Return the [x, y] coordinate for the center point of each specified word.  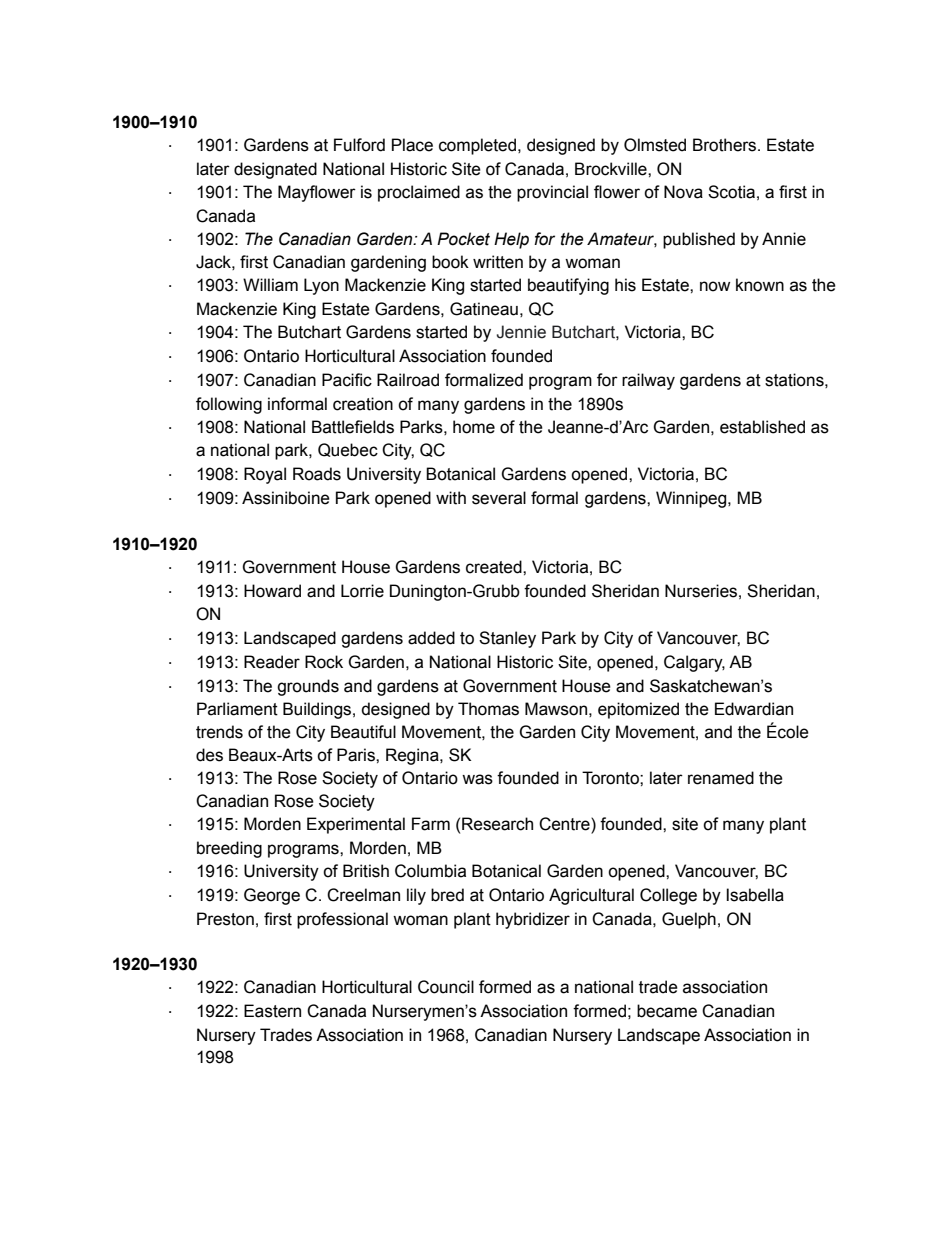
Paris [357, 755]
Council [446, 987]
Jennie [521, 332]
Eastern [272, 1011]
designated [275, 170]
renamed [721, 778]
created [495, 567]
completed [479, 146]
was [477, 779]
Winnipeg [692, 499]
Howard [272, 591]
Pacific [347, 380]
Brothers [726, 145]
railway [648, 381]
